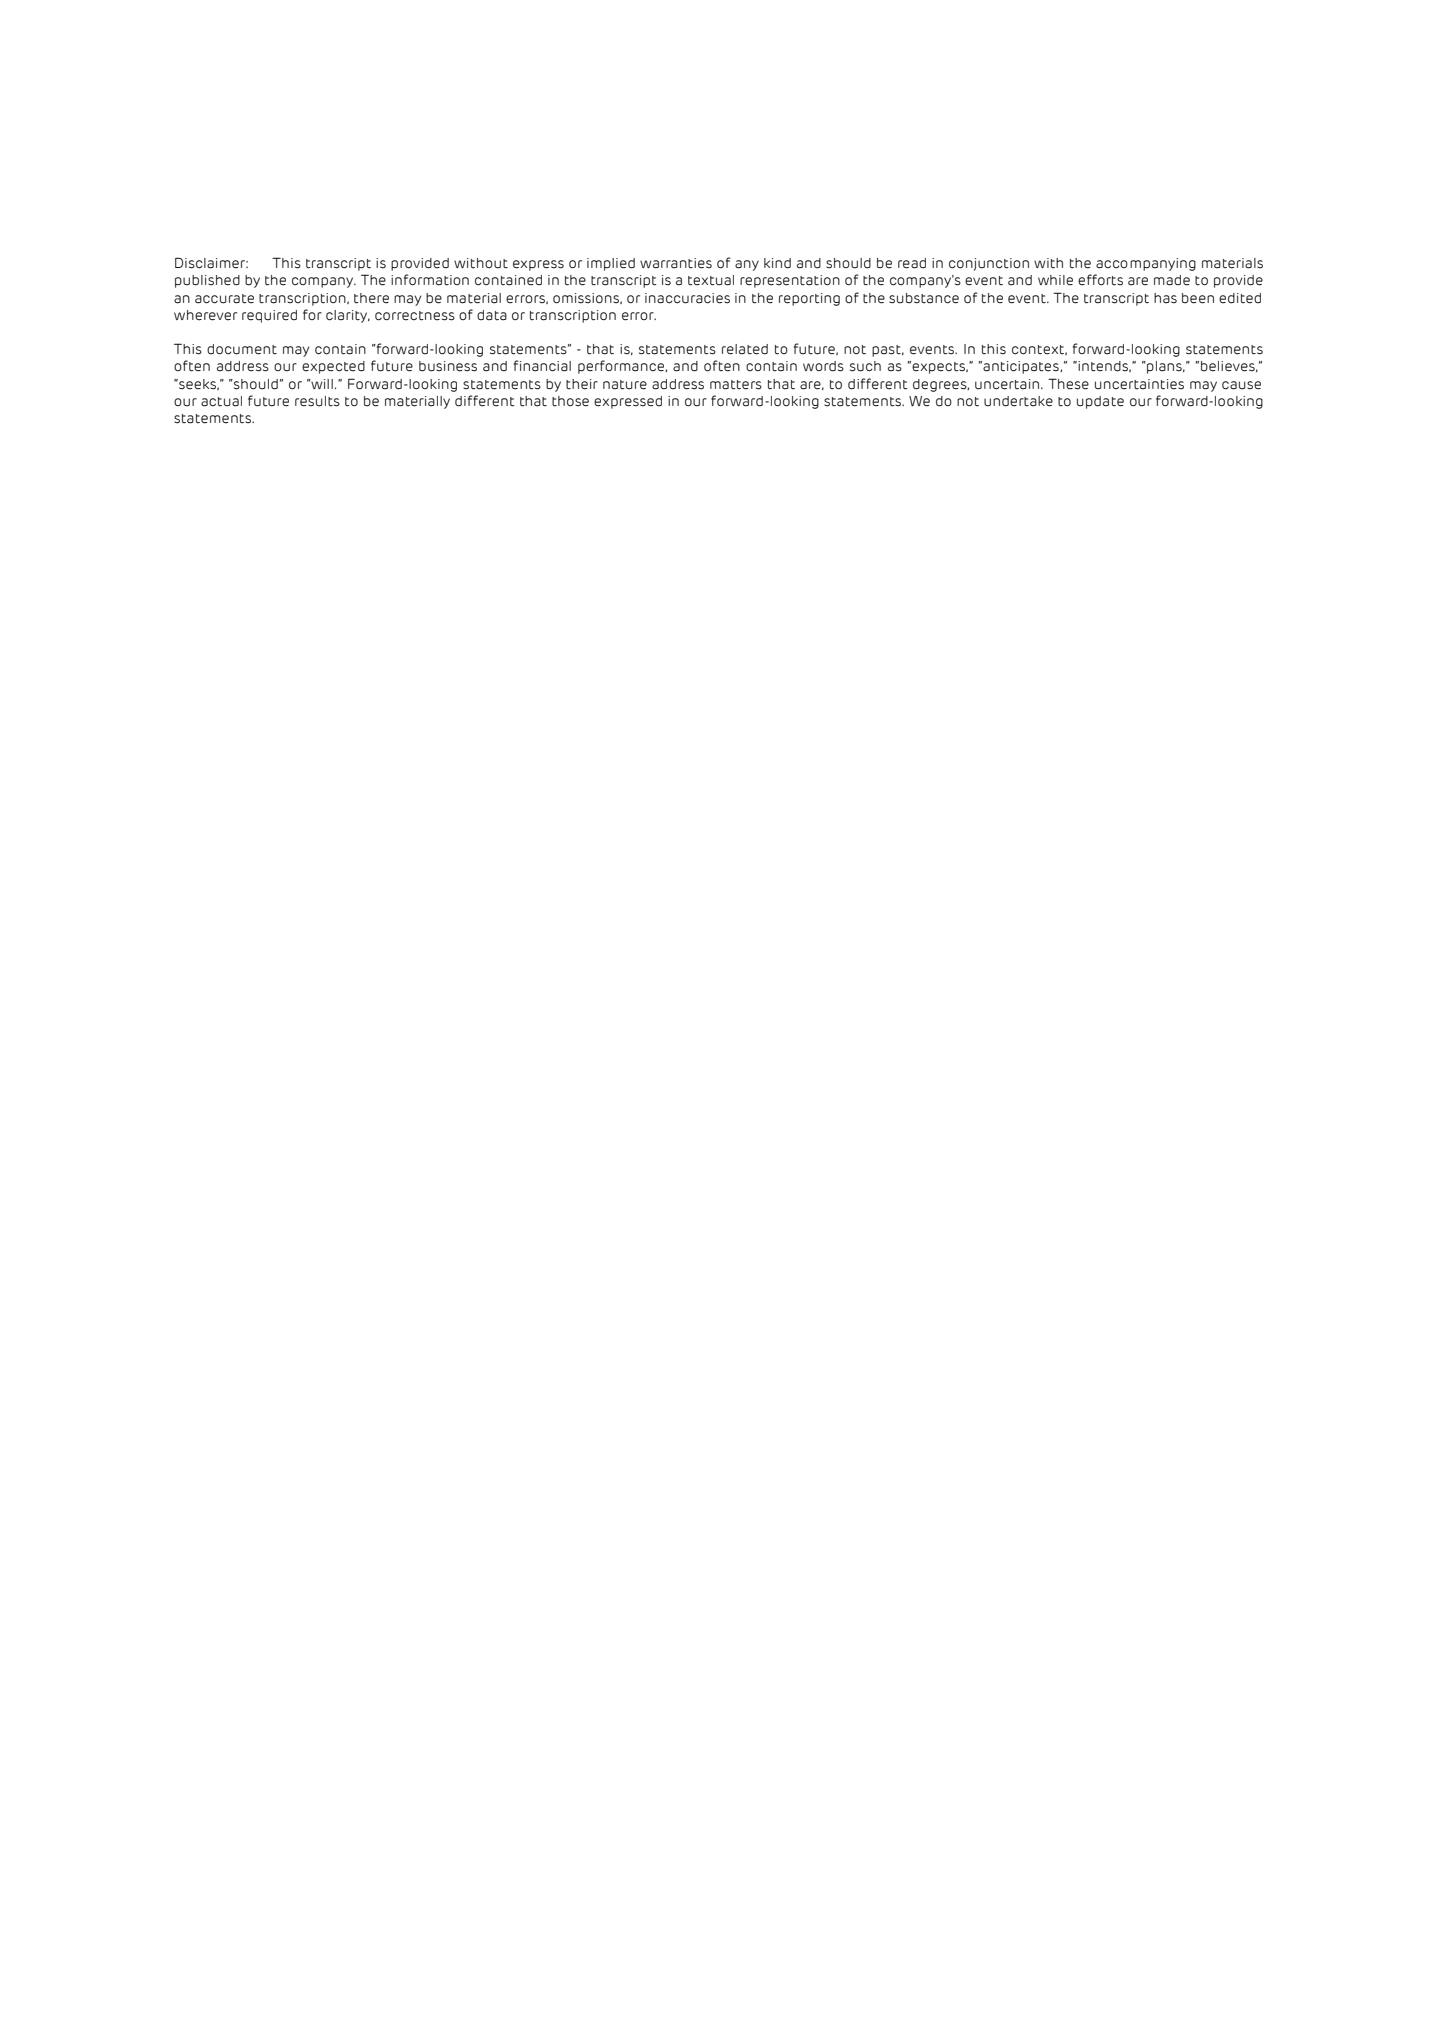 The image size is (1437, 2032). What do you see at coordinates (430, 280) in the page?
I see `information` at bounding box center [430, 280].
